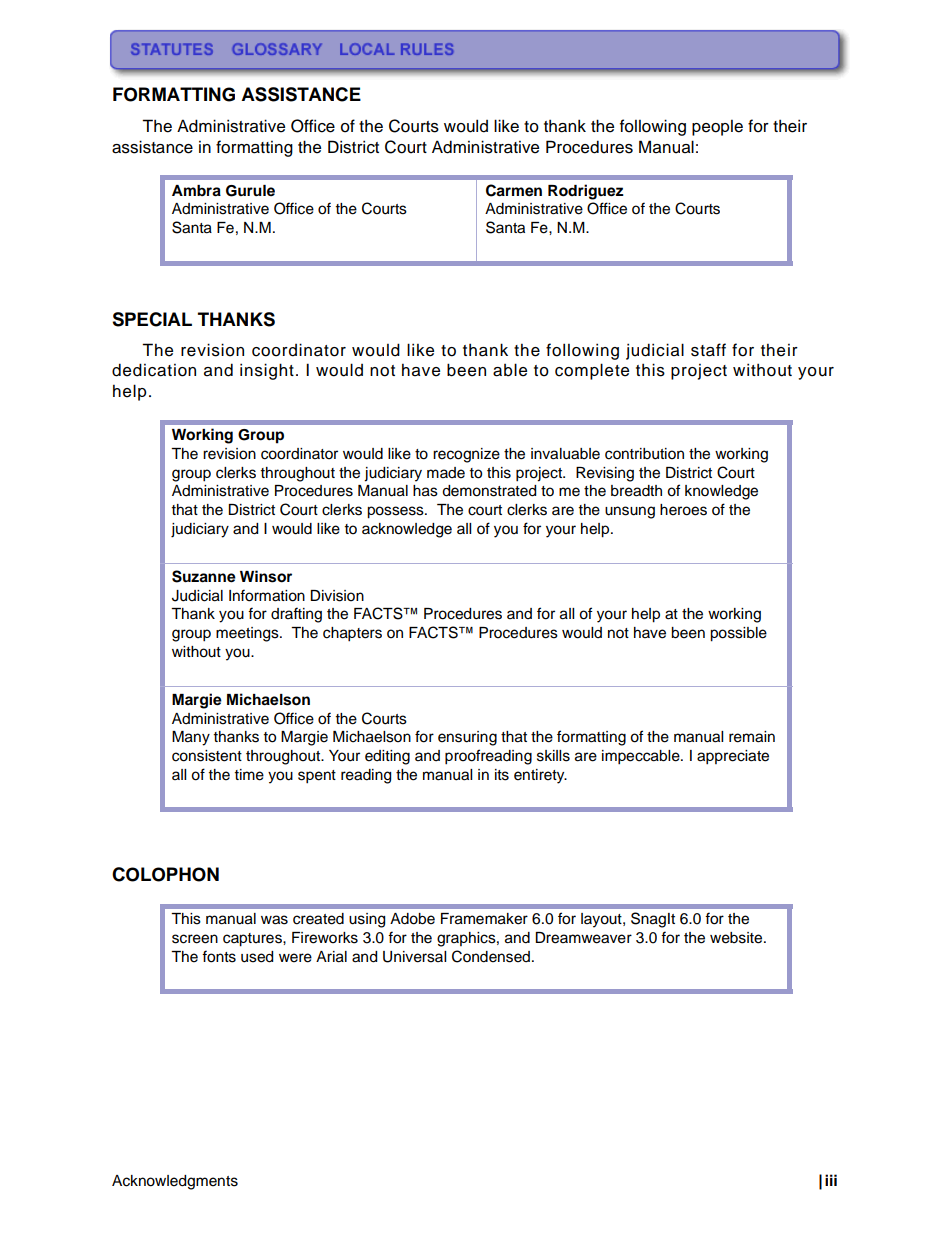 The height and width of the screenshot is (1233, 952). What do you see at coordinates (733, 757) in the screenshot?
I see `appreciate` at bounding box center [733, 757].
